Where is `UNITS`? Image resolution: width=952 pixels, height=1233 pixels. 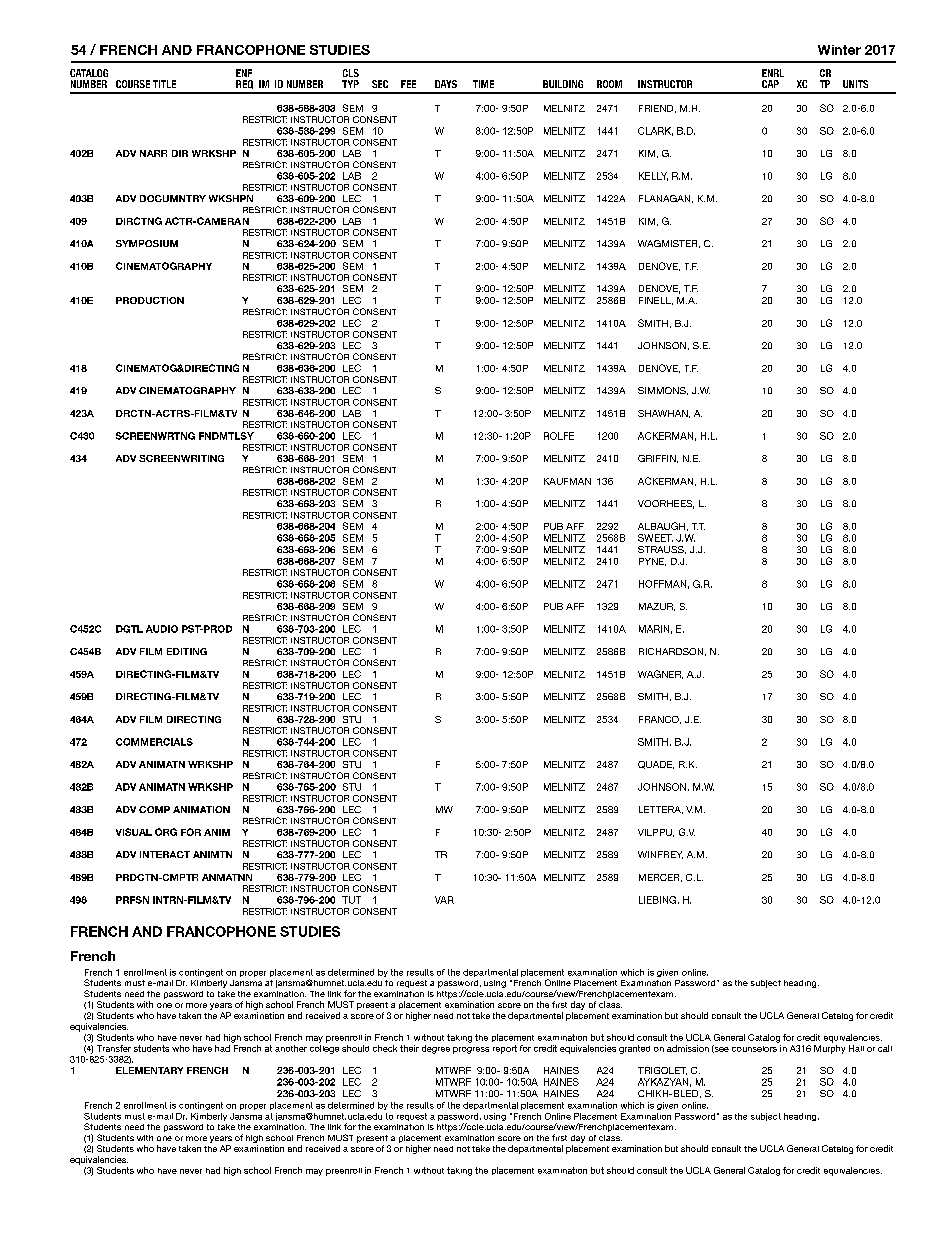
UNITS is located at coordinates (855, 84).
